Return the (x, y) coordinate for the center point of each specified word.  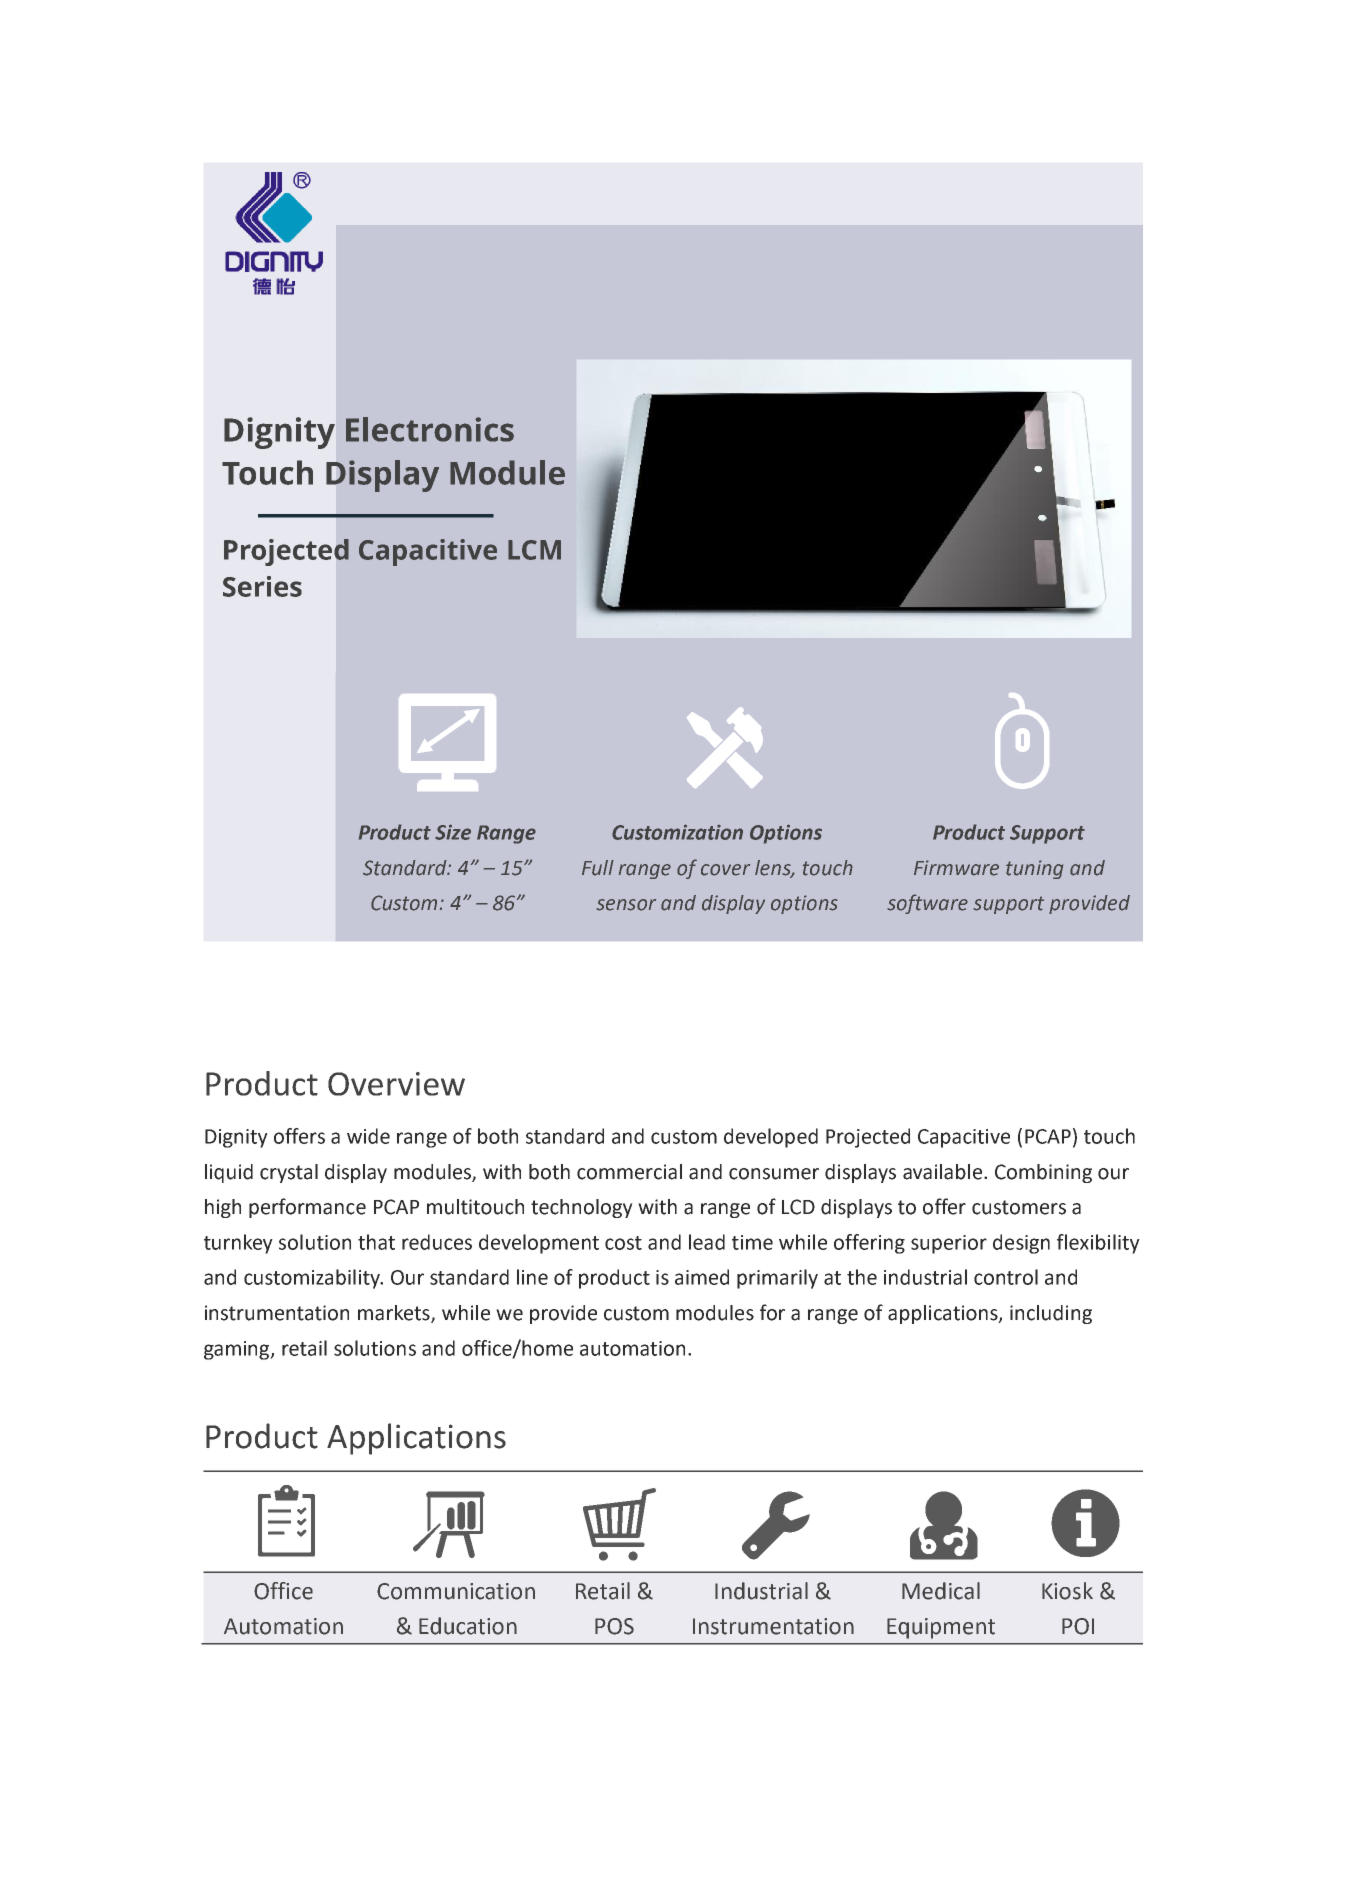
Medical (941, 1591)
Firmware (956, 868)
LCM (534, 550)
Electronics (430, 429)
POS (614, 1626)
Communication (456, 1591)
